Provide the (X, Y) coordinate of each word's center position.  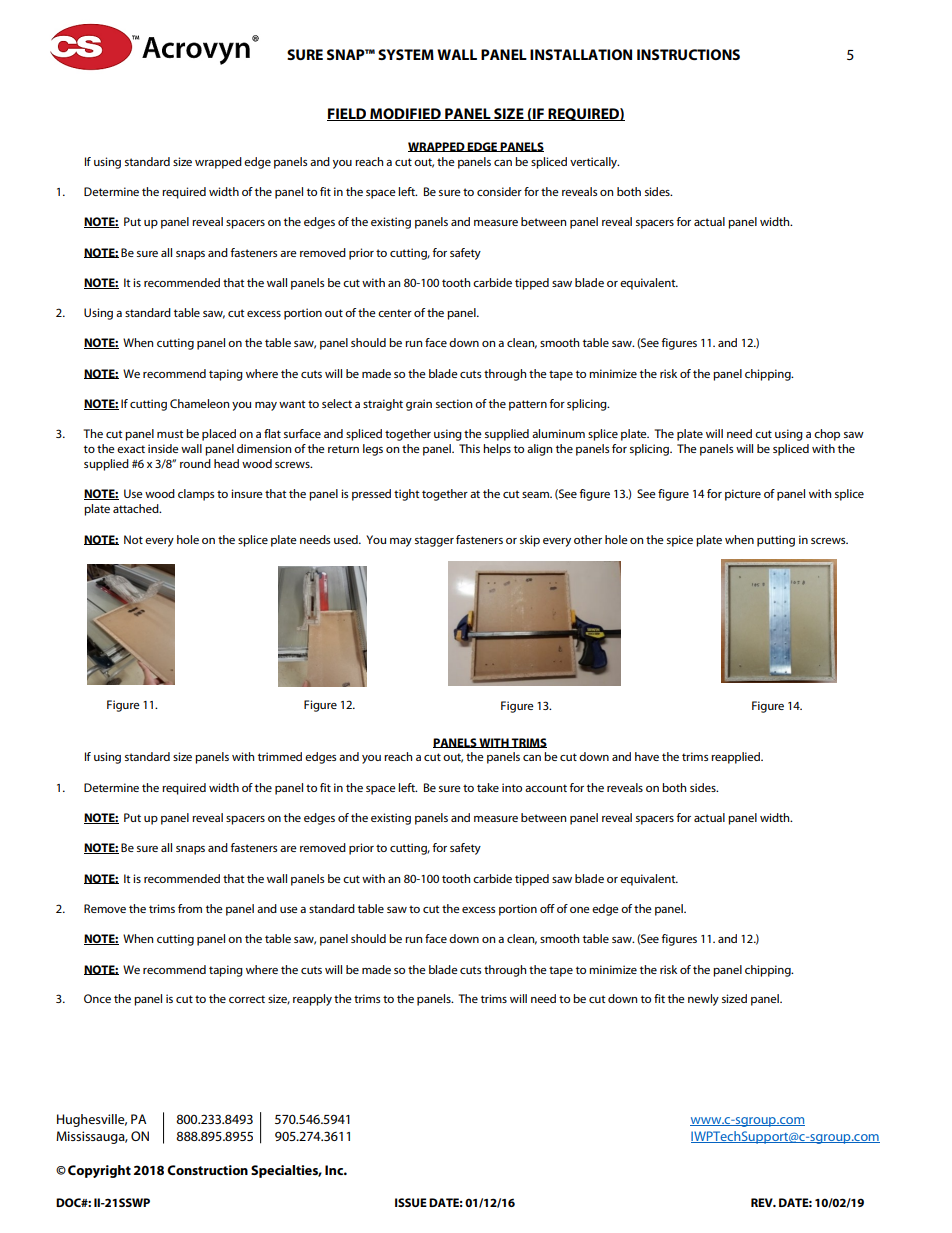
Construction (207, 1170)
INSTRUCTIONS (688, 54)
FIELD (348, 114)
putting (776, 541)
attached (137, 508)
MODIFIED (405, 114)
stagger (434, 541)
